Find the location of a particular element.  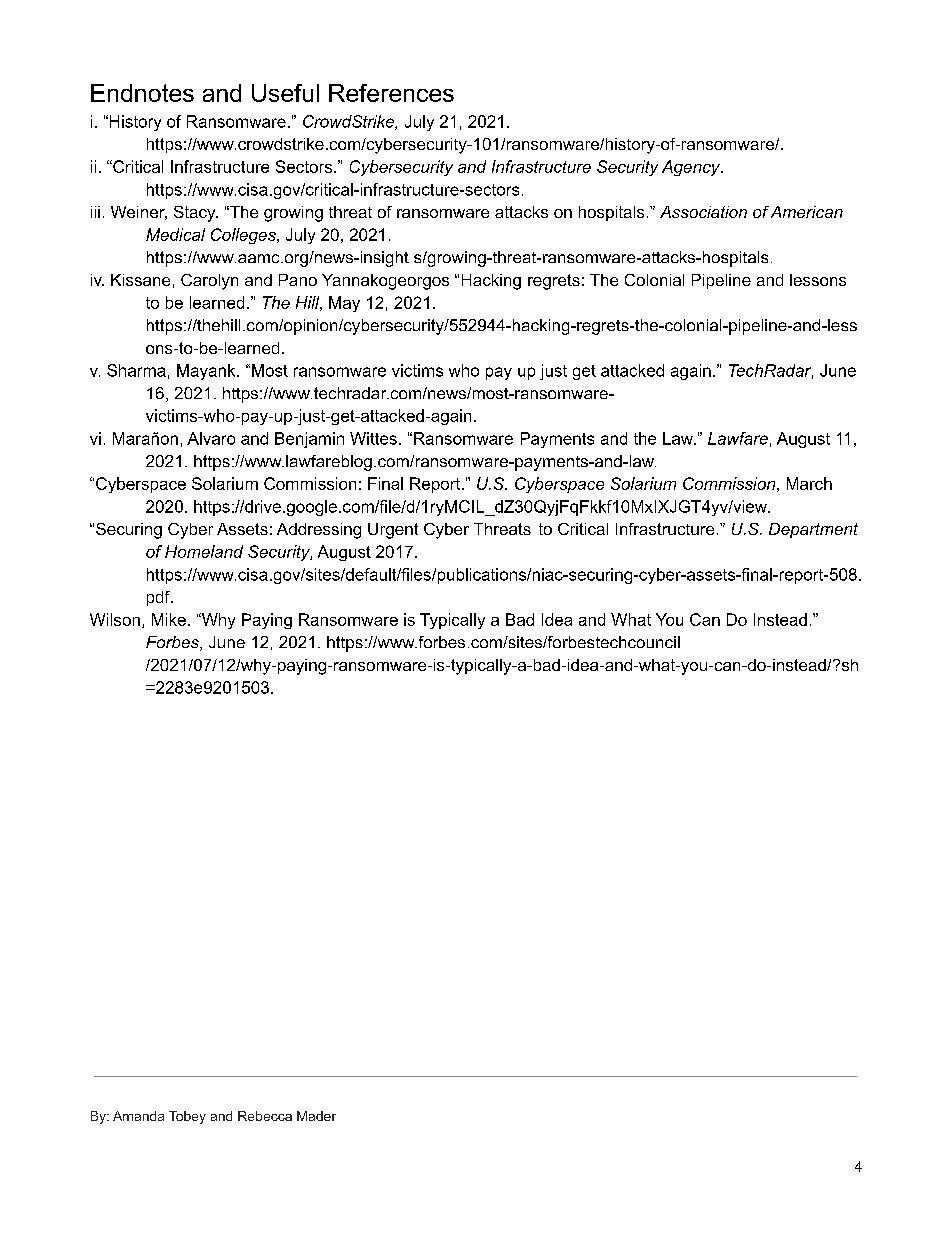

Tobey is located at coordinates (187, 1117).
